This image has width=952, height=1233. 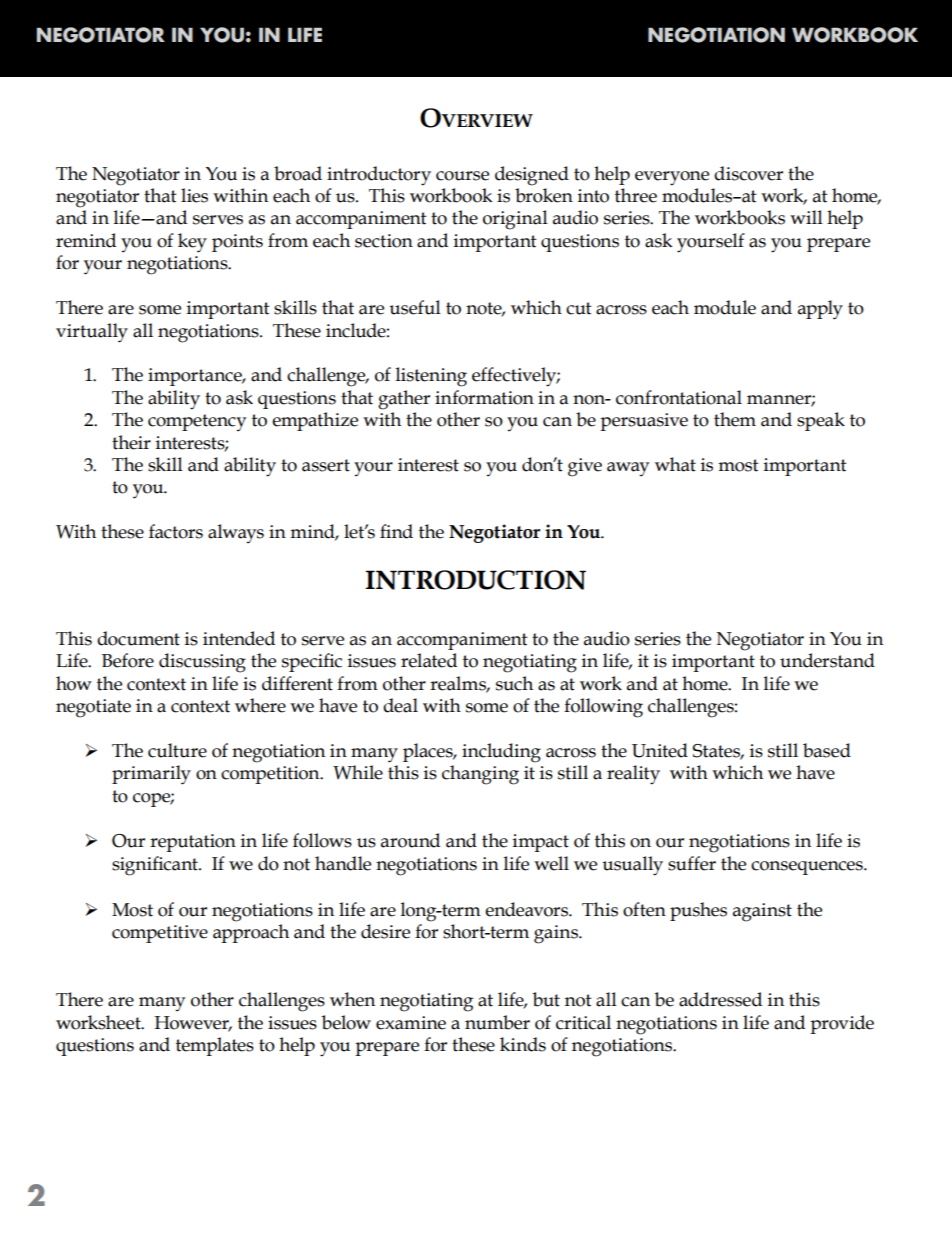 What do you see at coordinates (215, 1046) in the image?
I see `templates` at bounding box center [215, 1046].
